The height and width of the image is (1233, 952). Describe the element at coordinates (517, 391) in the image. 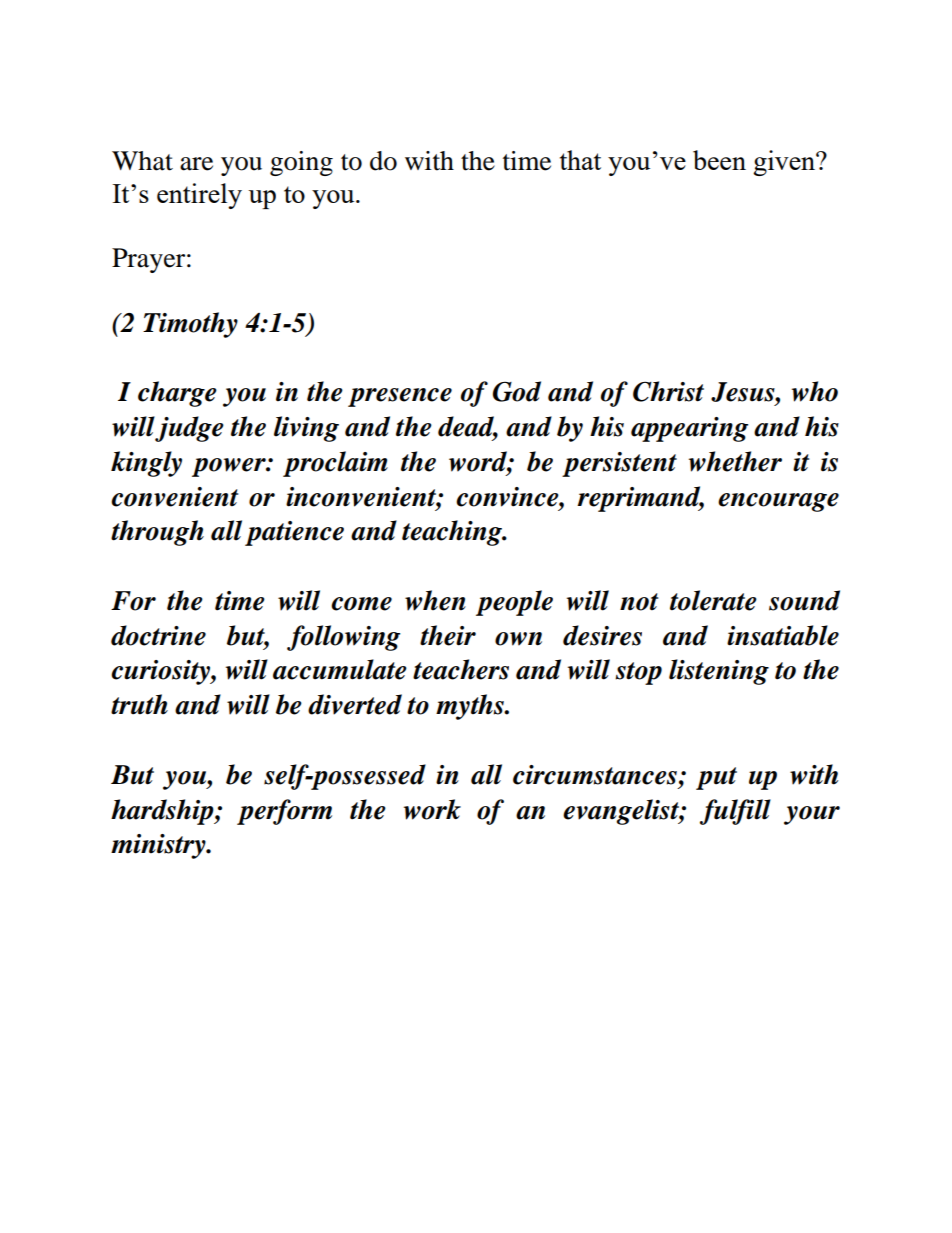

I see `God` at that location.
